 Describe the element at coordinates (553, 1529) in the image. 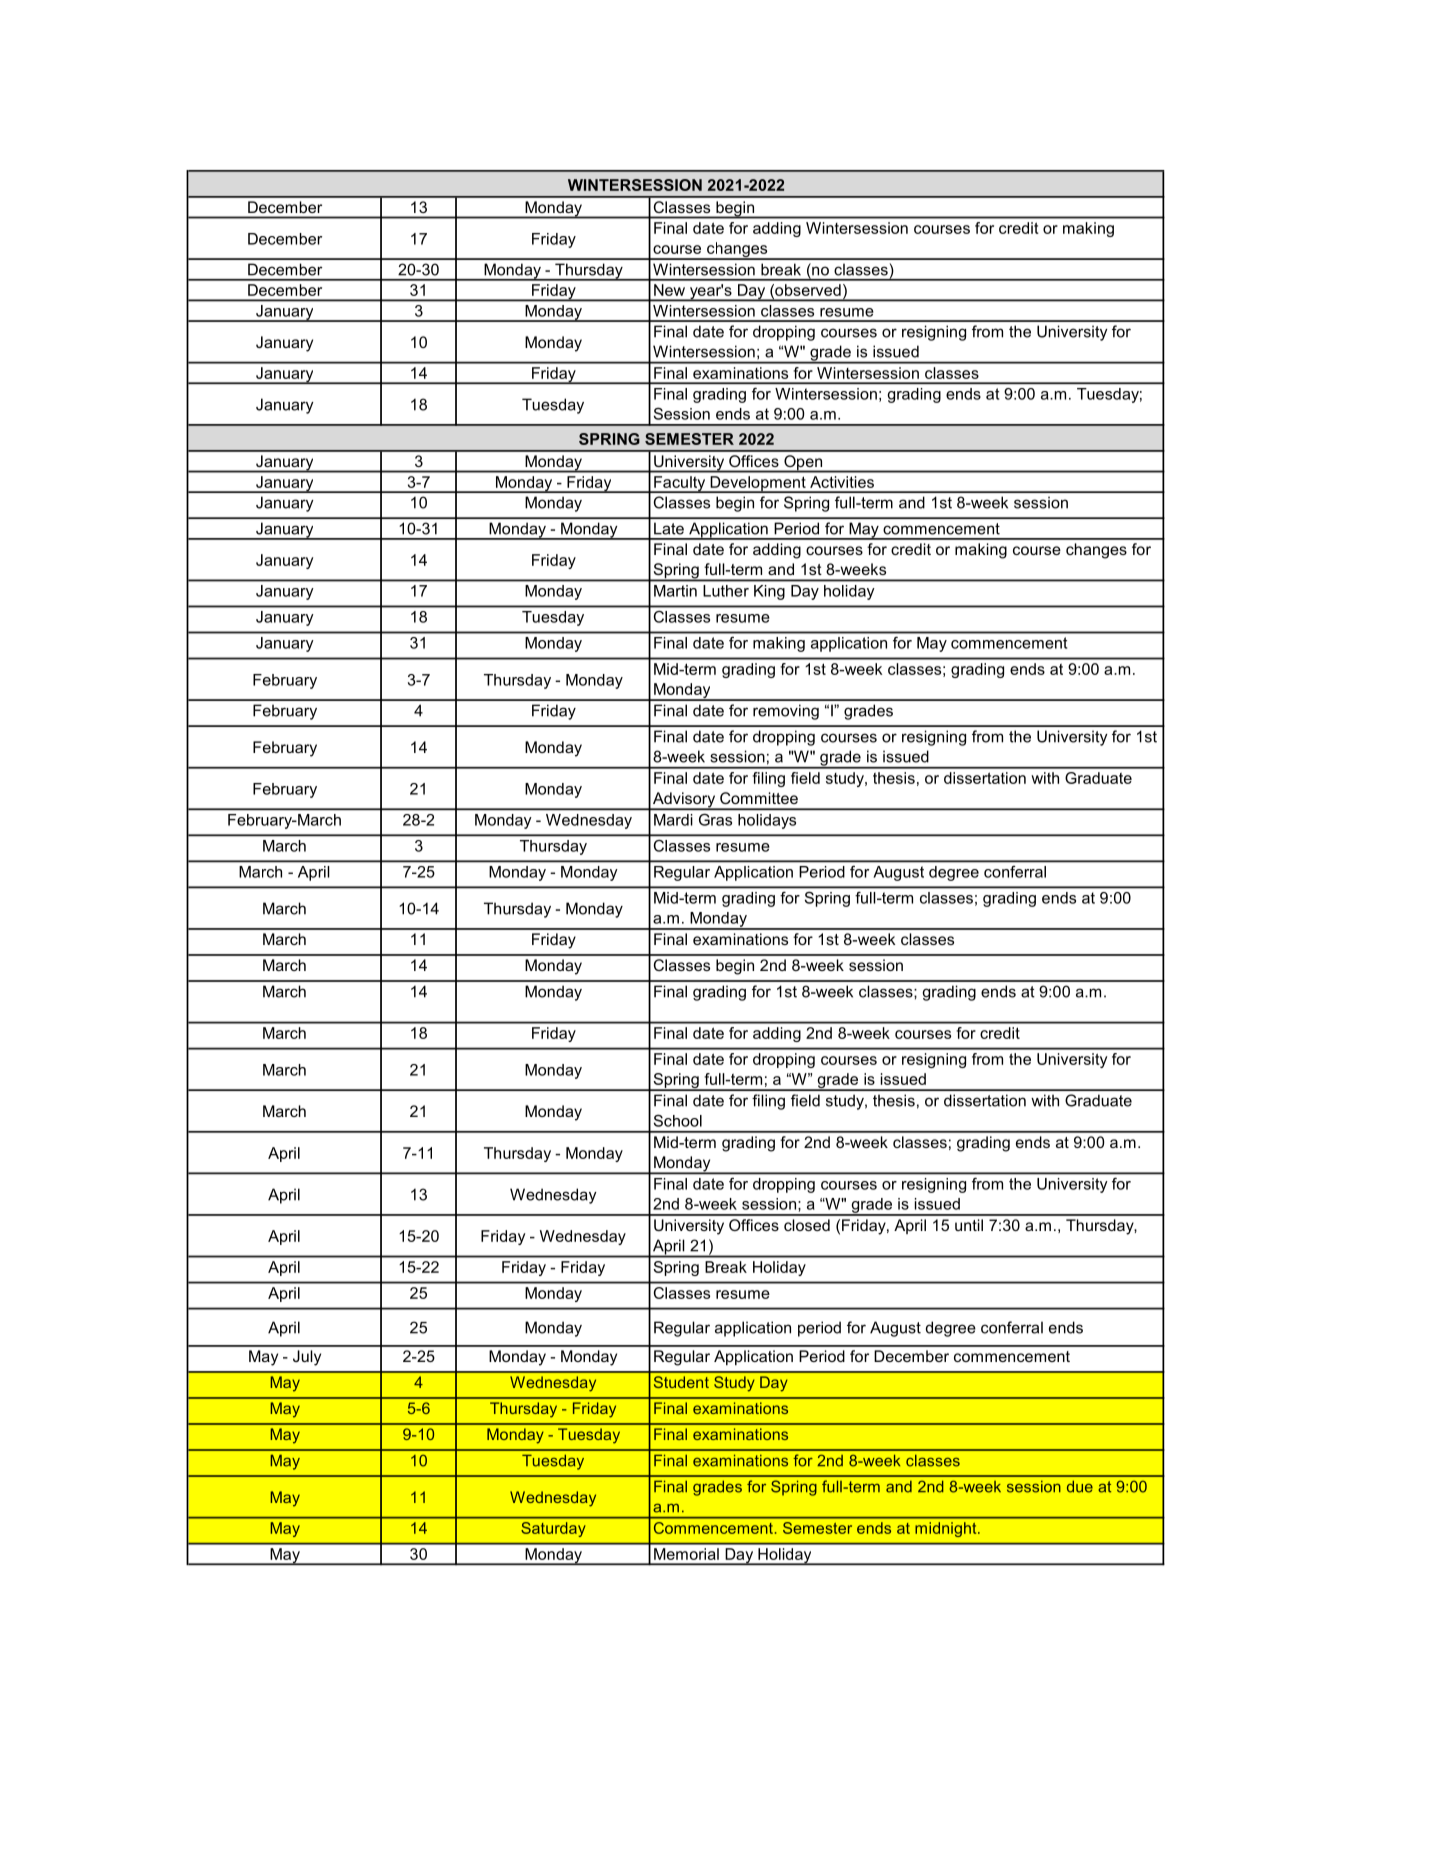

I see `Saturday` at that location.
